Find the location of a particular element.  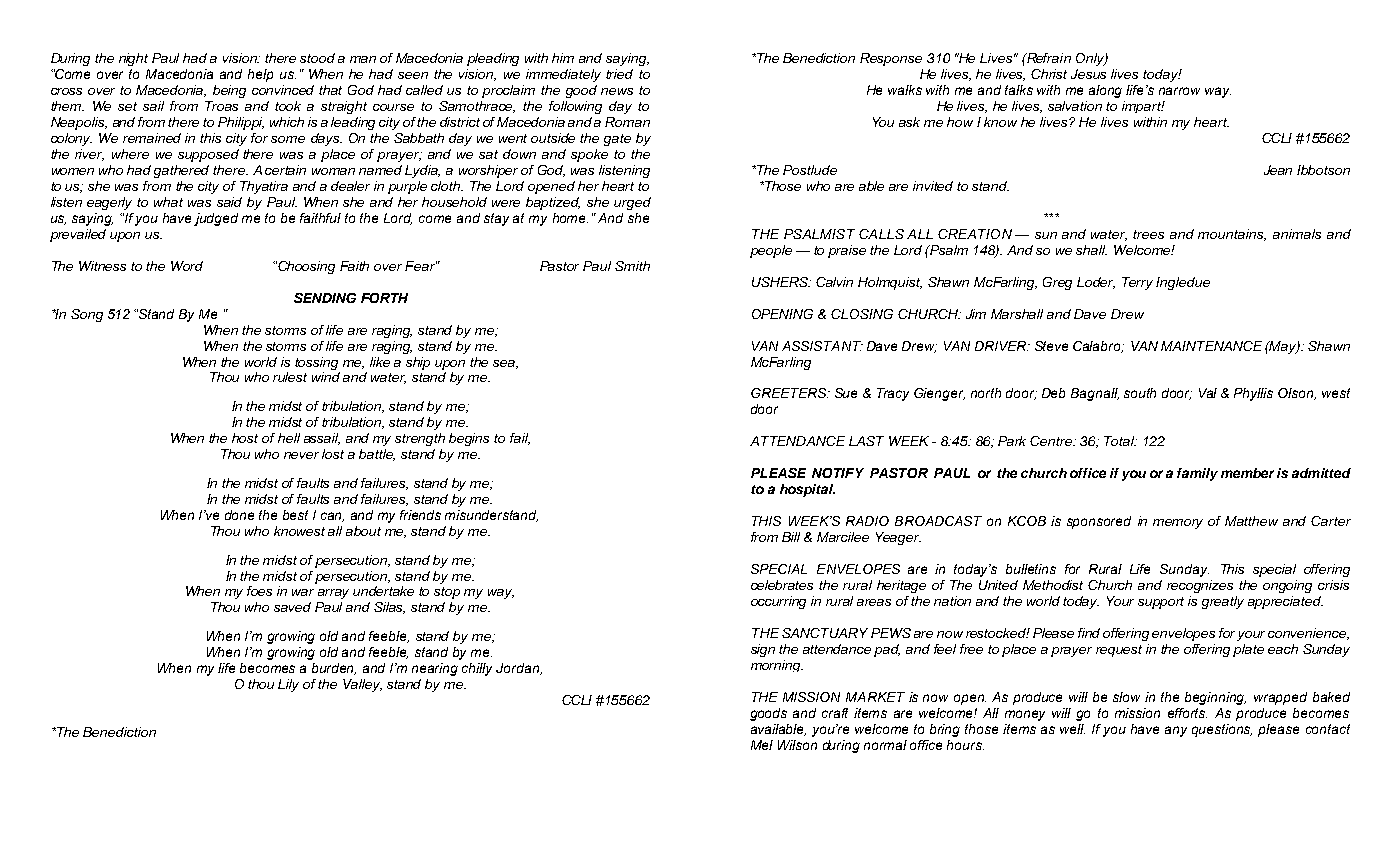

occurring is located at coordinates (778, 602).
